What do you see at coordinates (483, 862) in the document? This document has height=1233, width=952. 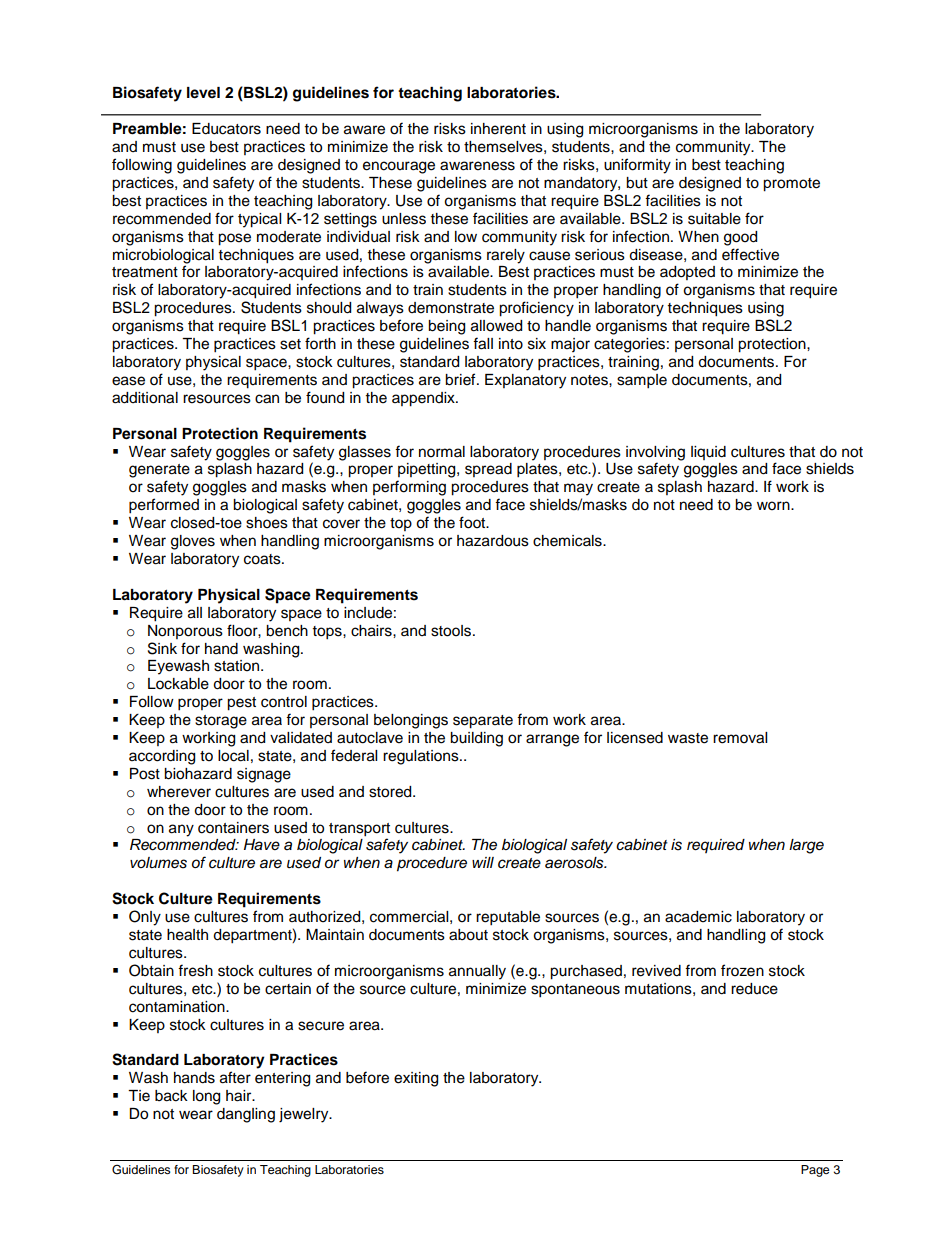 I see `will` at bounding box center [483, 862].
